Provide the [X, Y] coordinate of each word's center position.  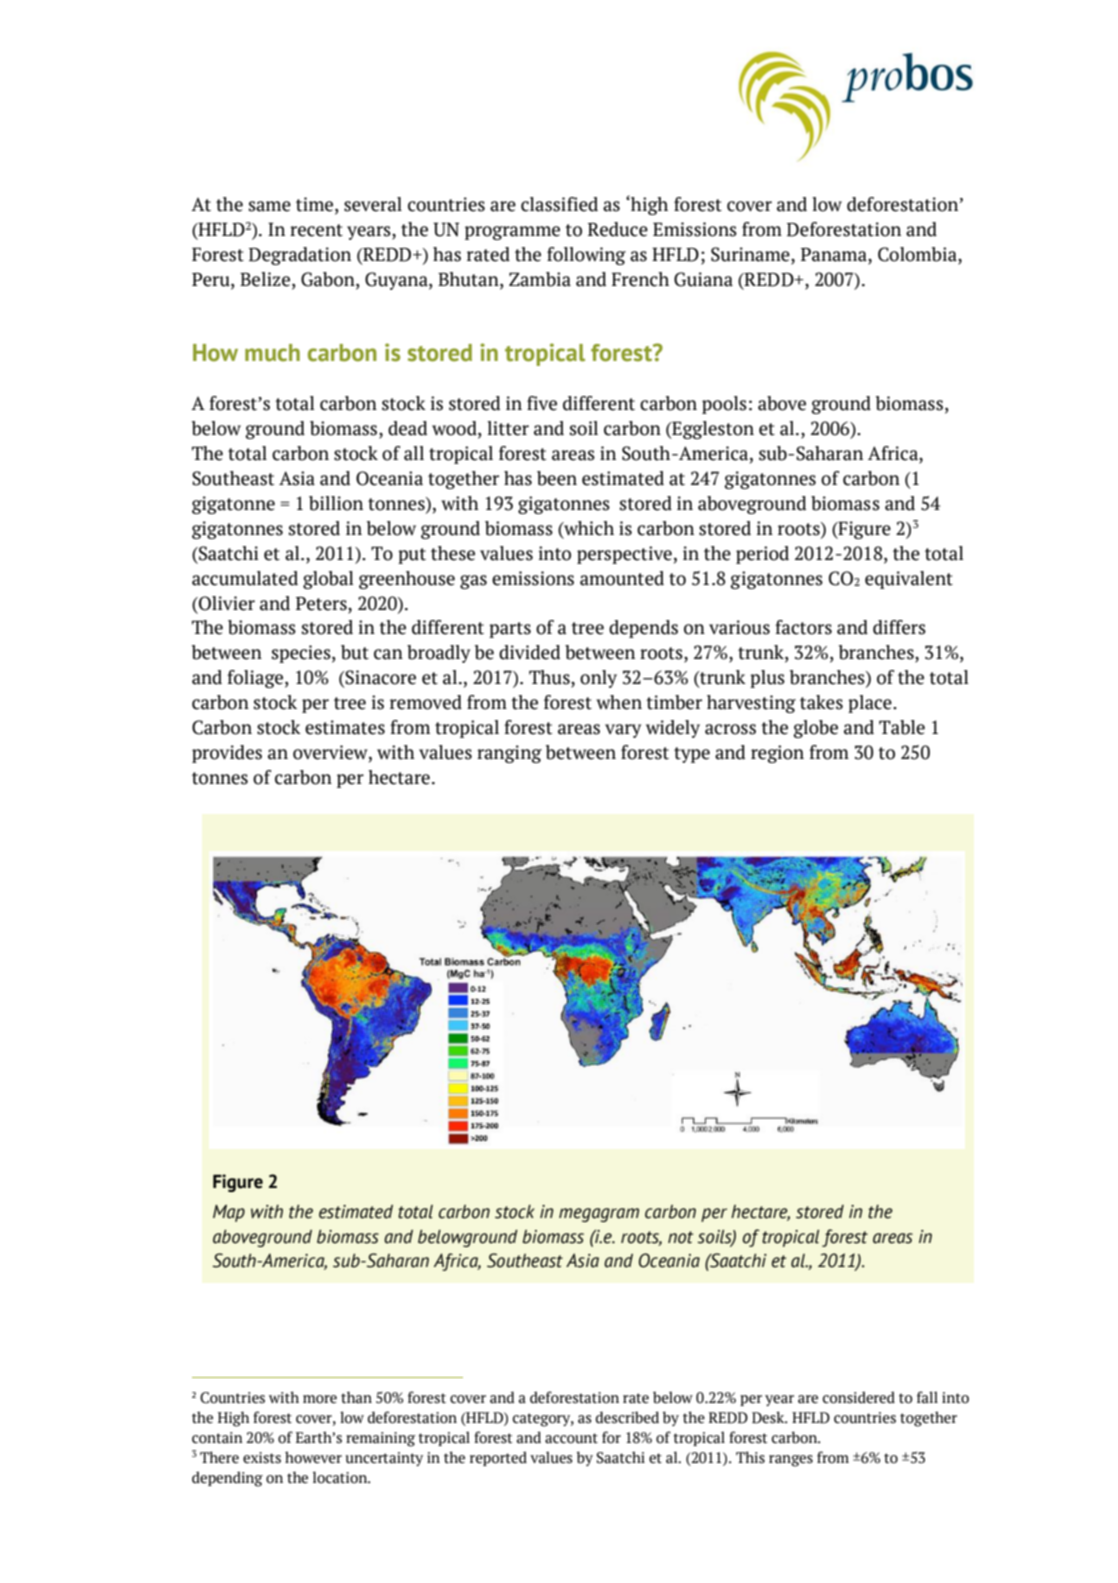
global [328, 580]
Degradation [300, 256]
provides [227, 754]
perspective [624, 555]
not [680, 1237]
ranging [509, 754]
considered [859, 1397]
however [313, 1457]
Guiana [703, 279]
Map [229, 1213]
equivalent [909, 580]
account [571, 1438]
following [586, 256]
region [777, 754]
